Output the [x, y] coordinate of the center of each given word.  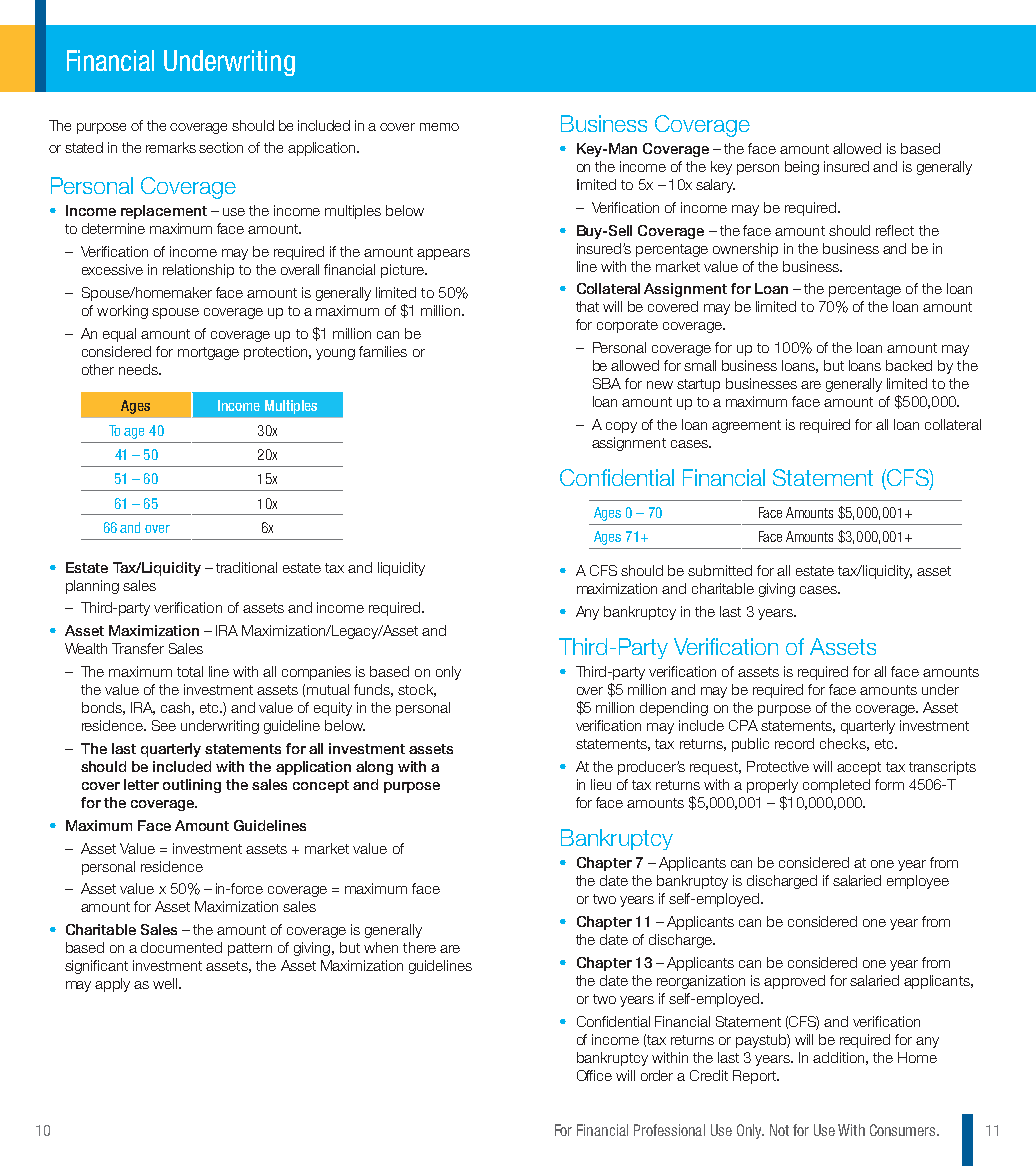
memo [439, 127]
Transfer [138, 648]
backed [909, 365]
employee [918, 882]
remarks [171, 147]
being [802, 168]
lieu [601, 784]
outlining [192, 786]
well [166, 983]
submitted [720, 570]
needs [139, 369]
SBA [607, 383]
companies [316, 673]
